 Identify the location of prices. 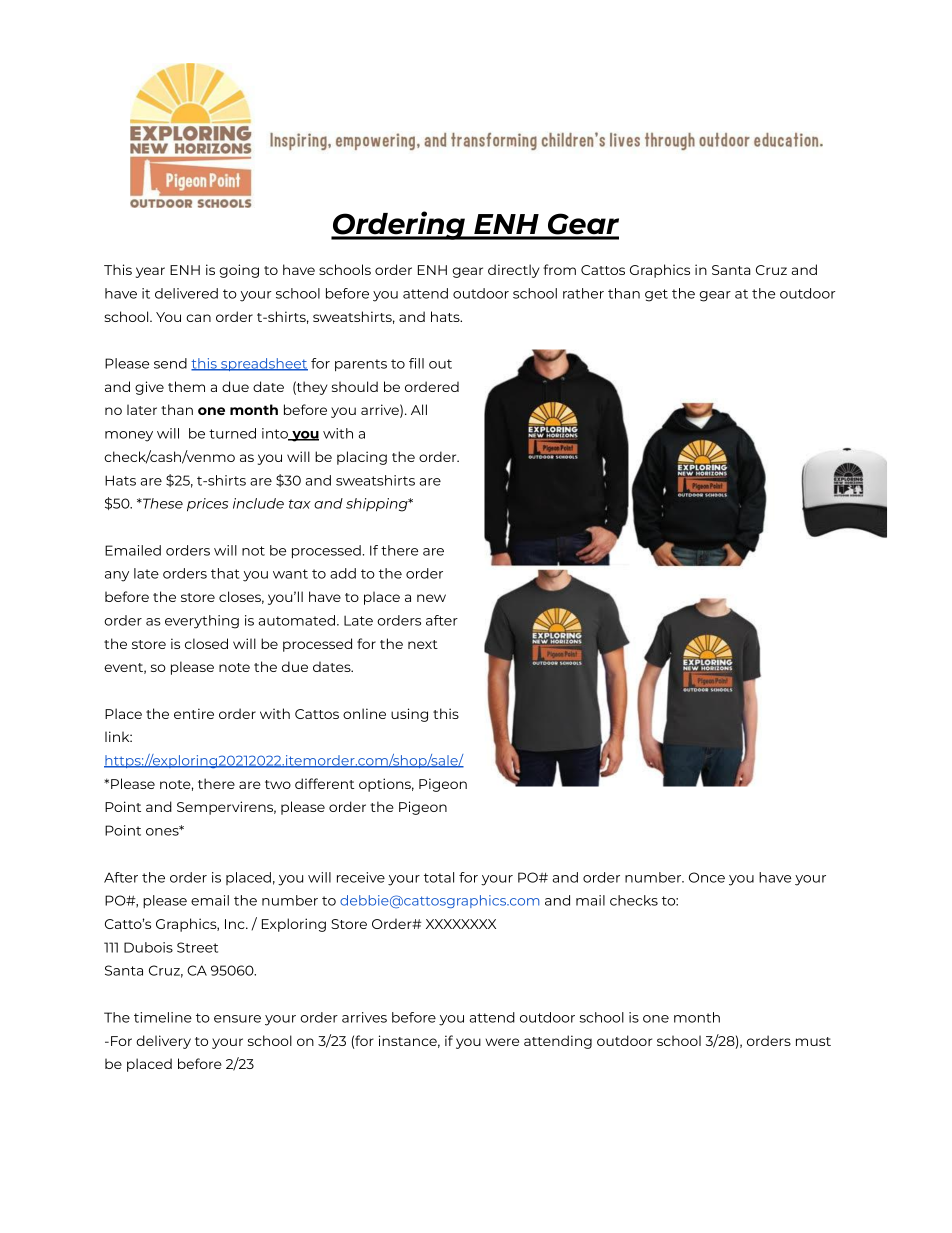
(207, 505).
